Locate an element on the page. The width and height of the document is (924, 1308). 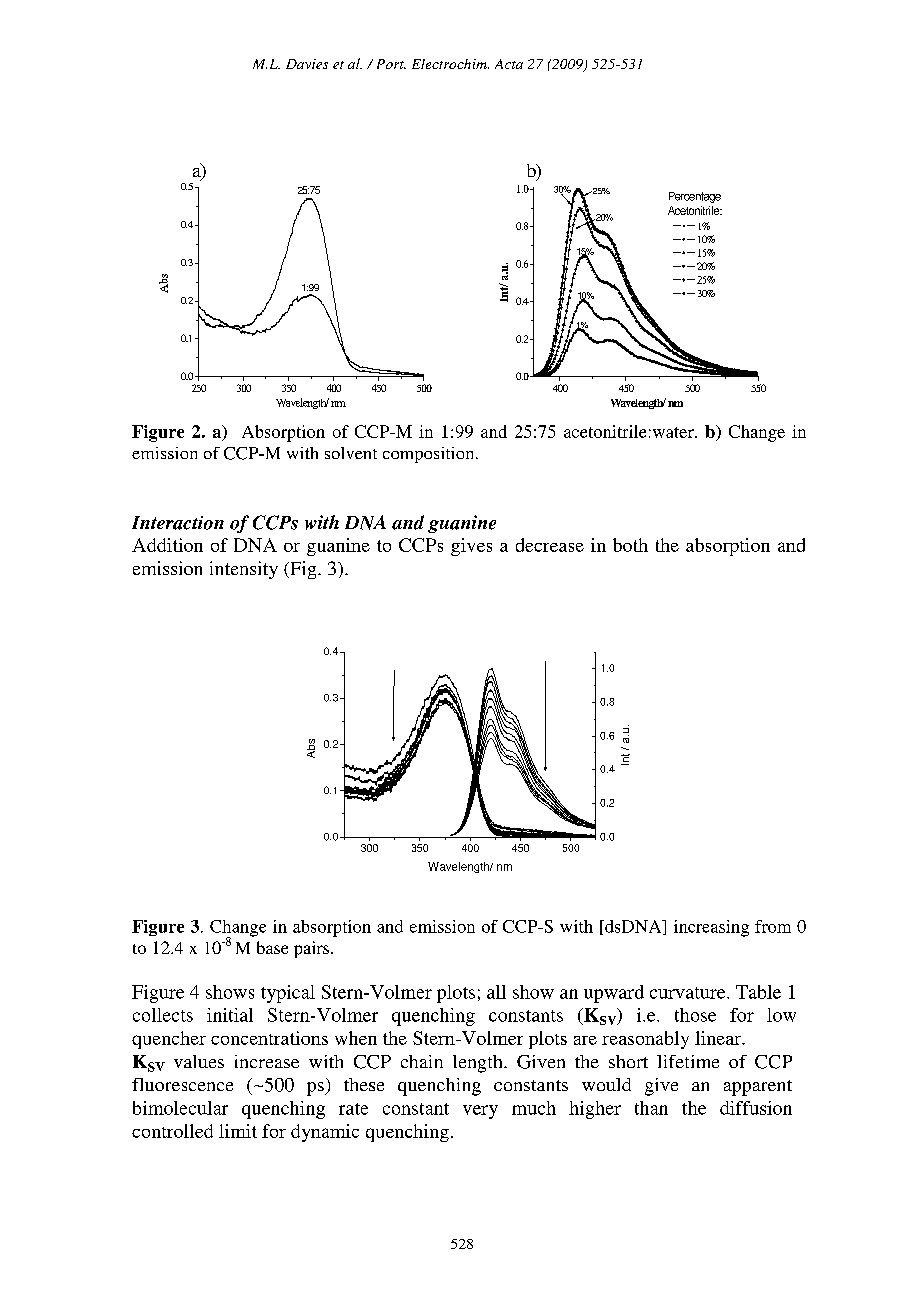
Davies is located at coordinates (307, 64).
